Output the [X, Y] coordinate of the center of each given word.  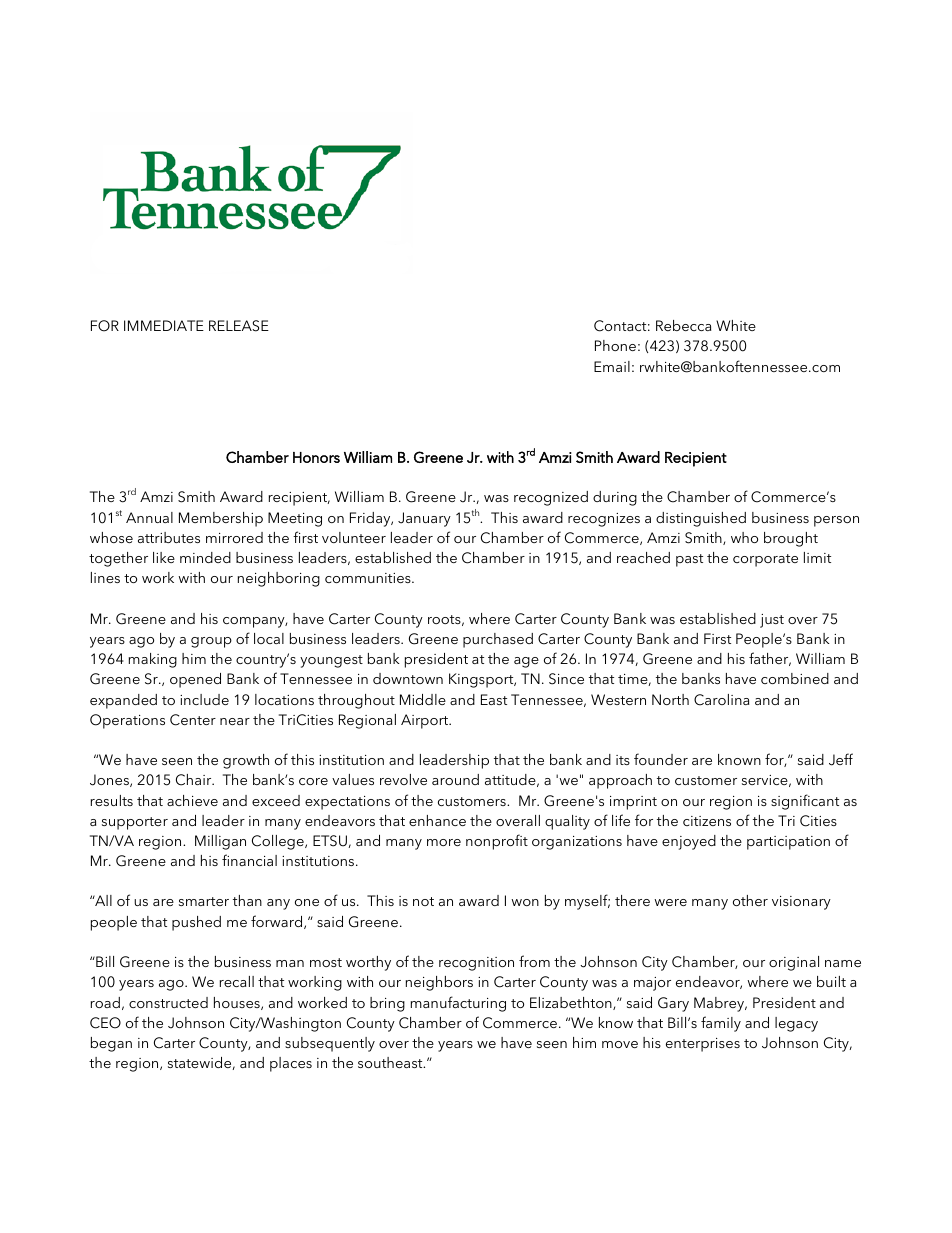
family [721, 1024]
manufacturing [458, 1004]
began [111, 1044]
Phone [615, 345]
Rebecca [683, 325]
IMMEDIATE [164, 325]
